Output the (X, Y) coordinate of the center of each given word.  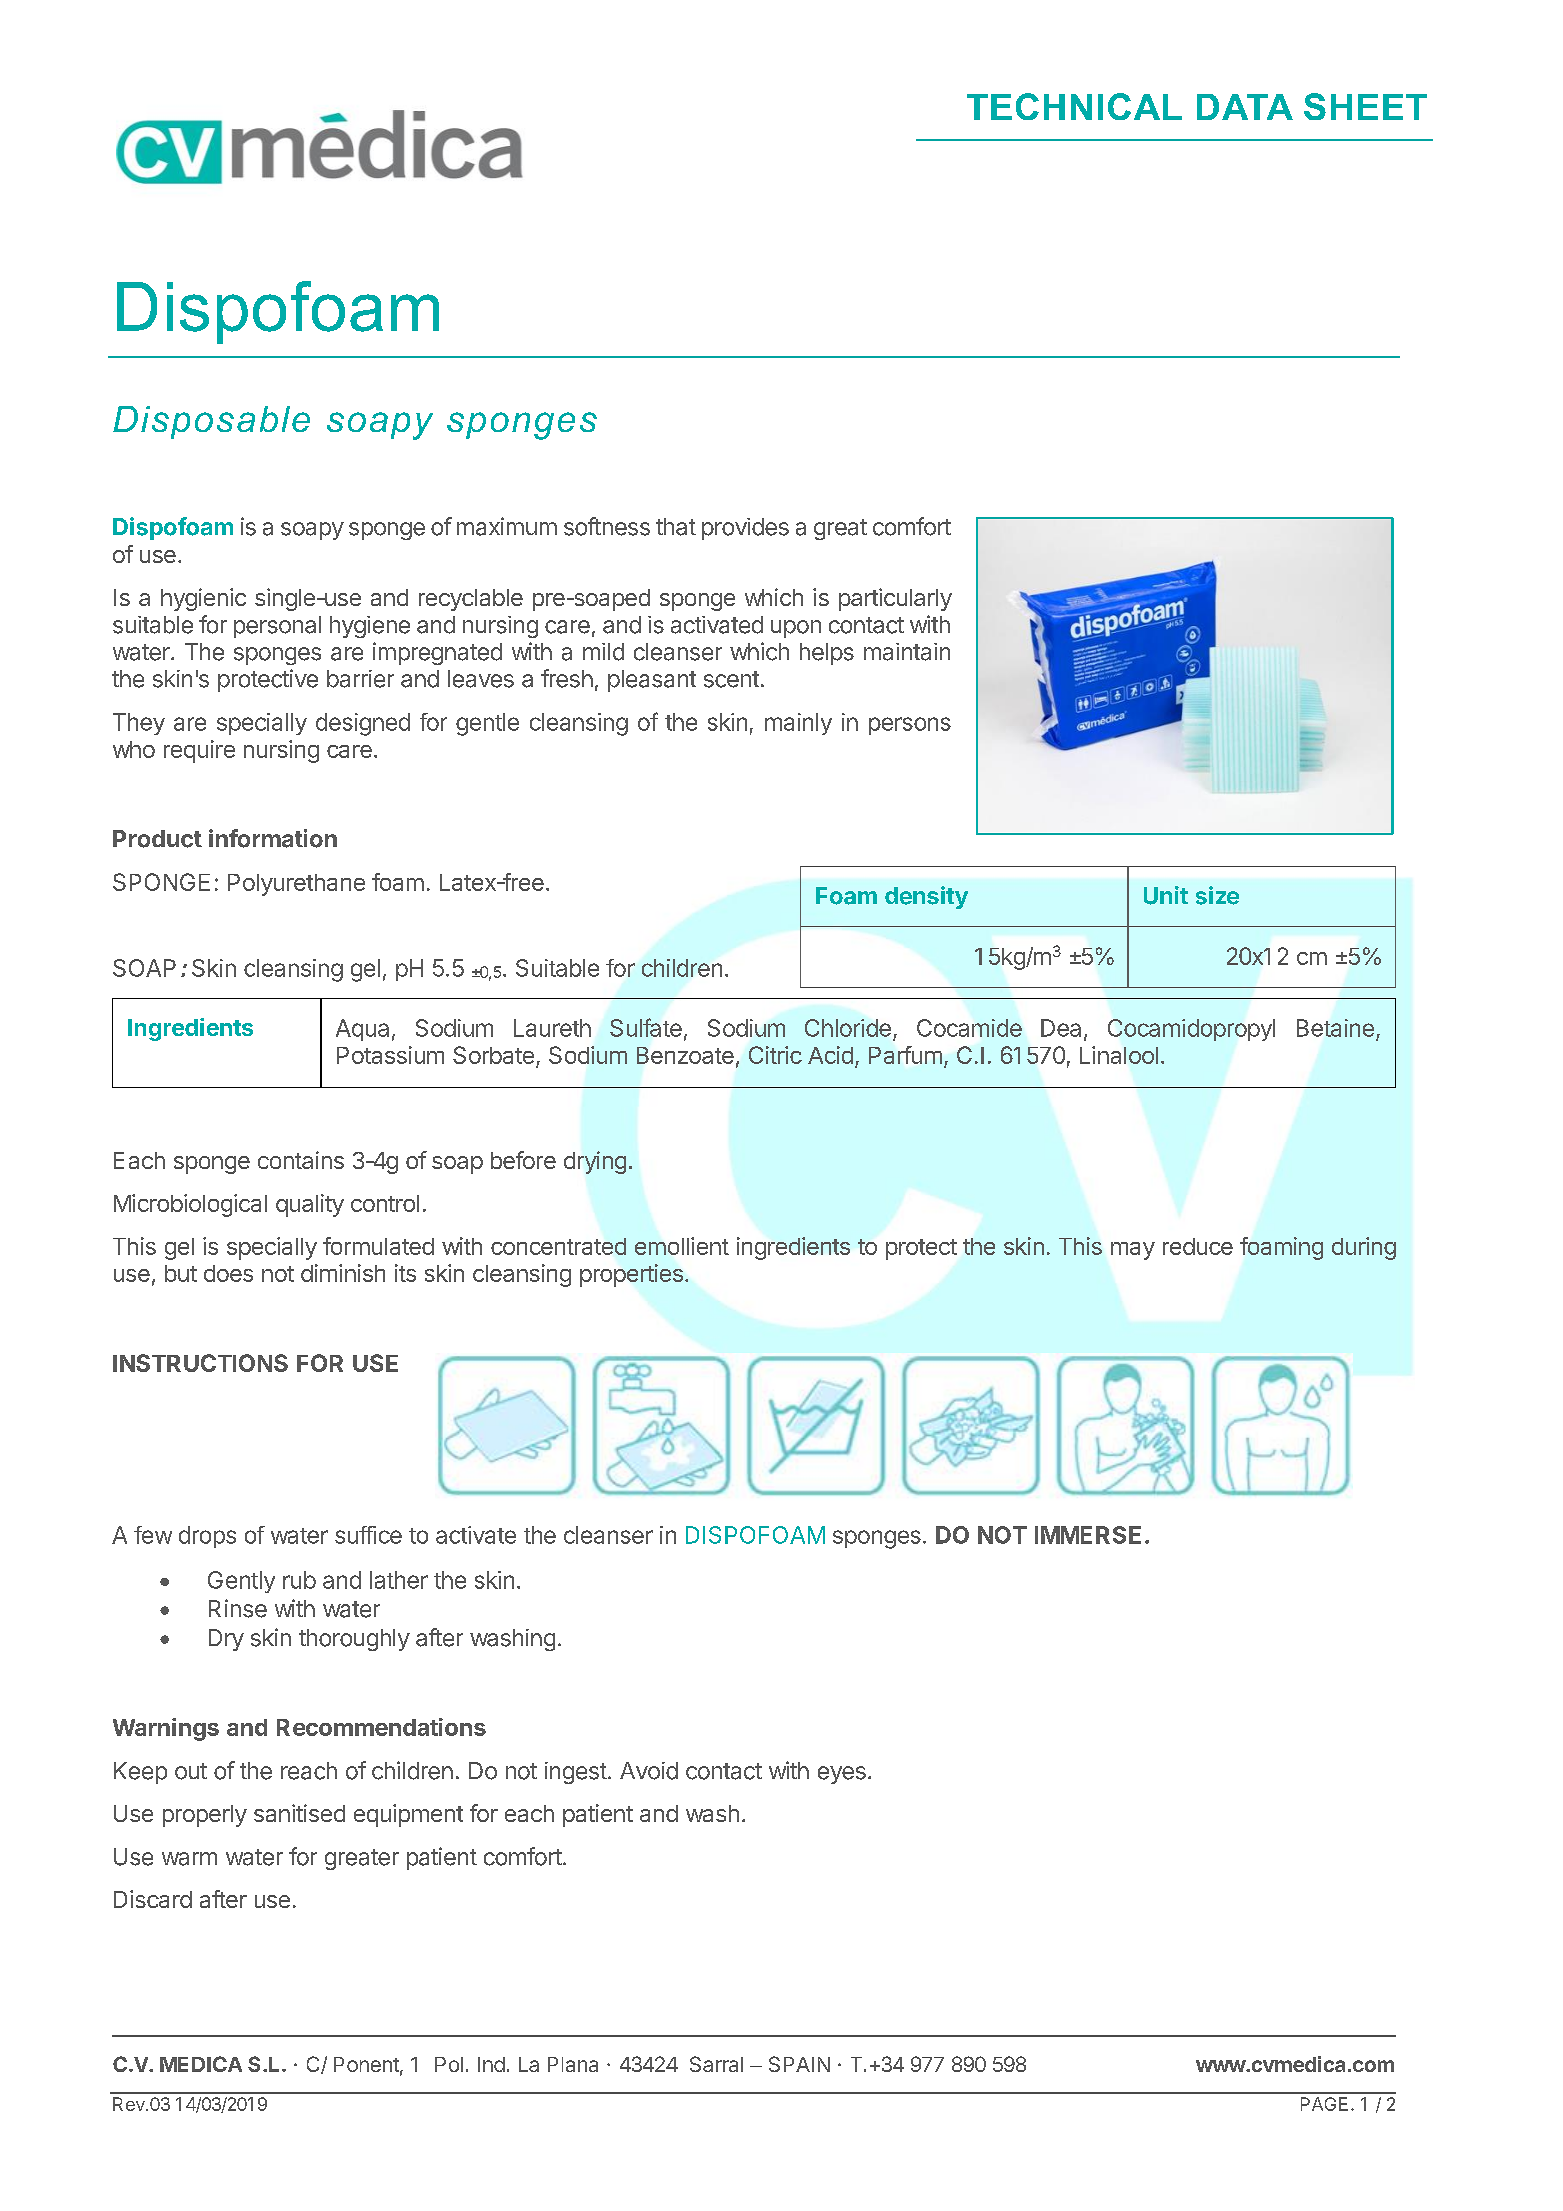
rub (299, 1580)
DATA (1245, 107)
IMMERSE (1088, 1535)
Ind (491, 2064)
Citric (775, 1055)
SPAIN (799, 2064)
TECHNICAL (1074, 106)
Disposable (211, 422)
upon (796, 629)
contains (301, 1160)
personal (277, 627)
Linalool (1119, 1055)
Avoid (649, 1771)
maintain (907, 652)
